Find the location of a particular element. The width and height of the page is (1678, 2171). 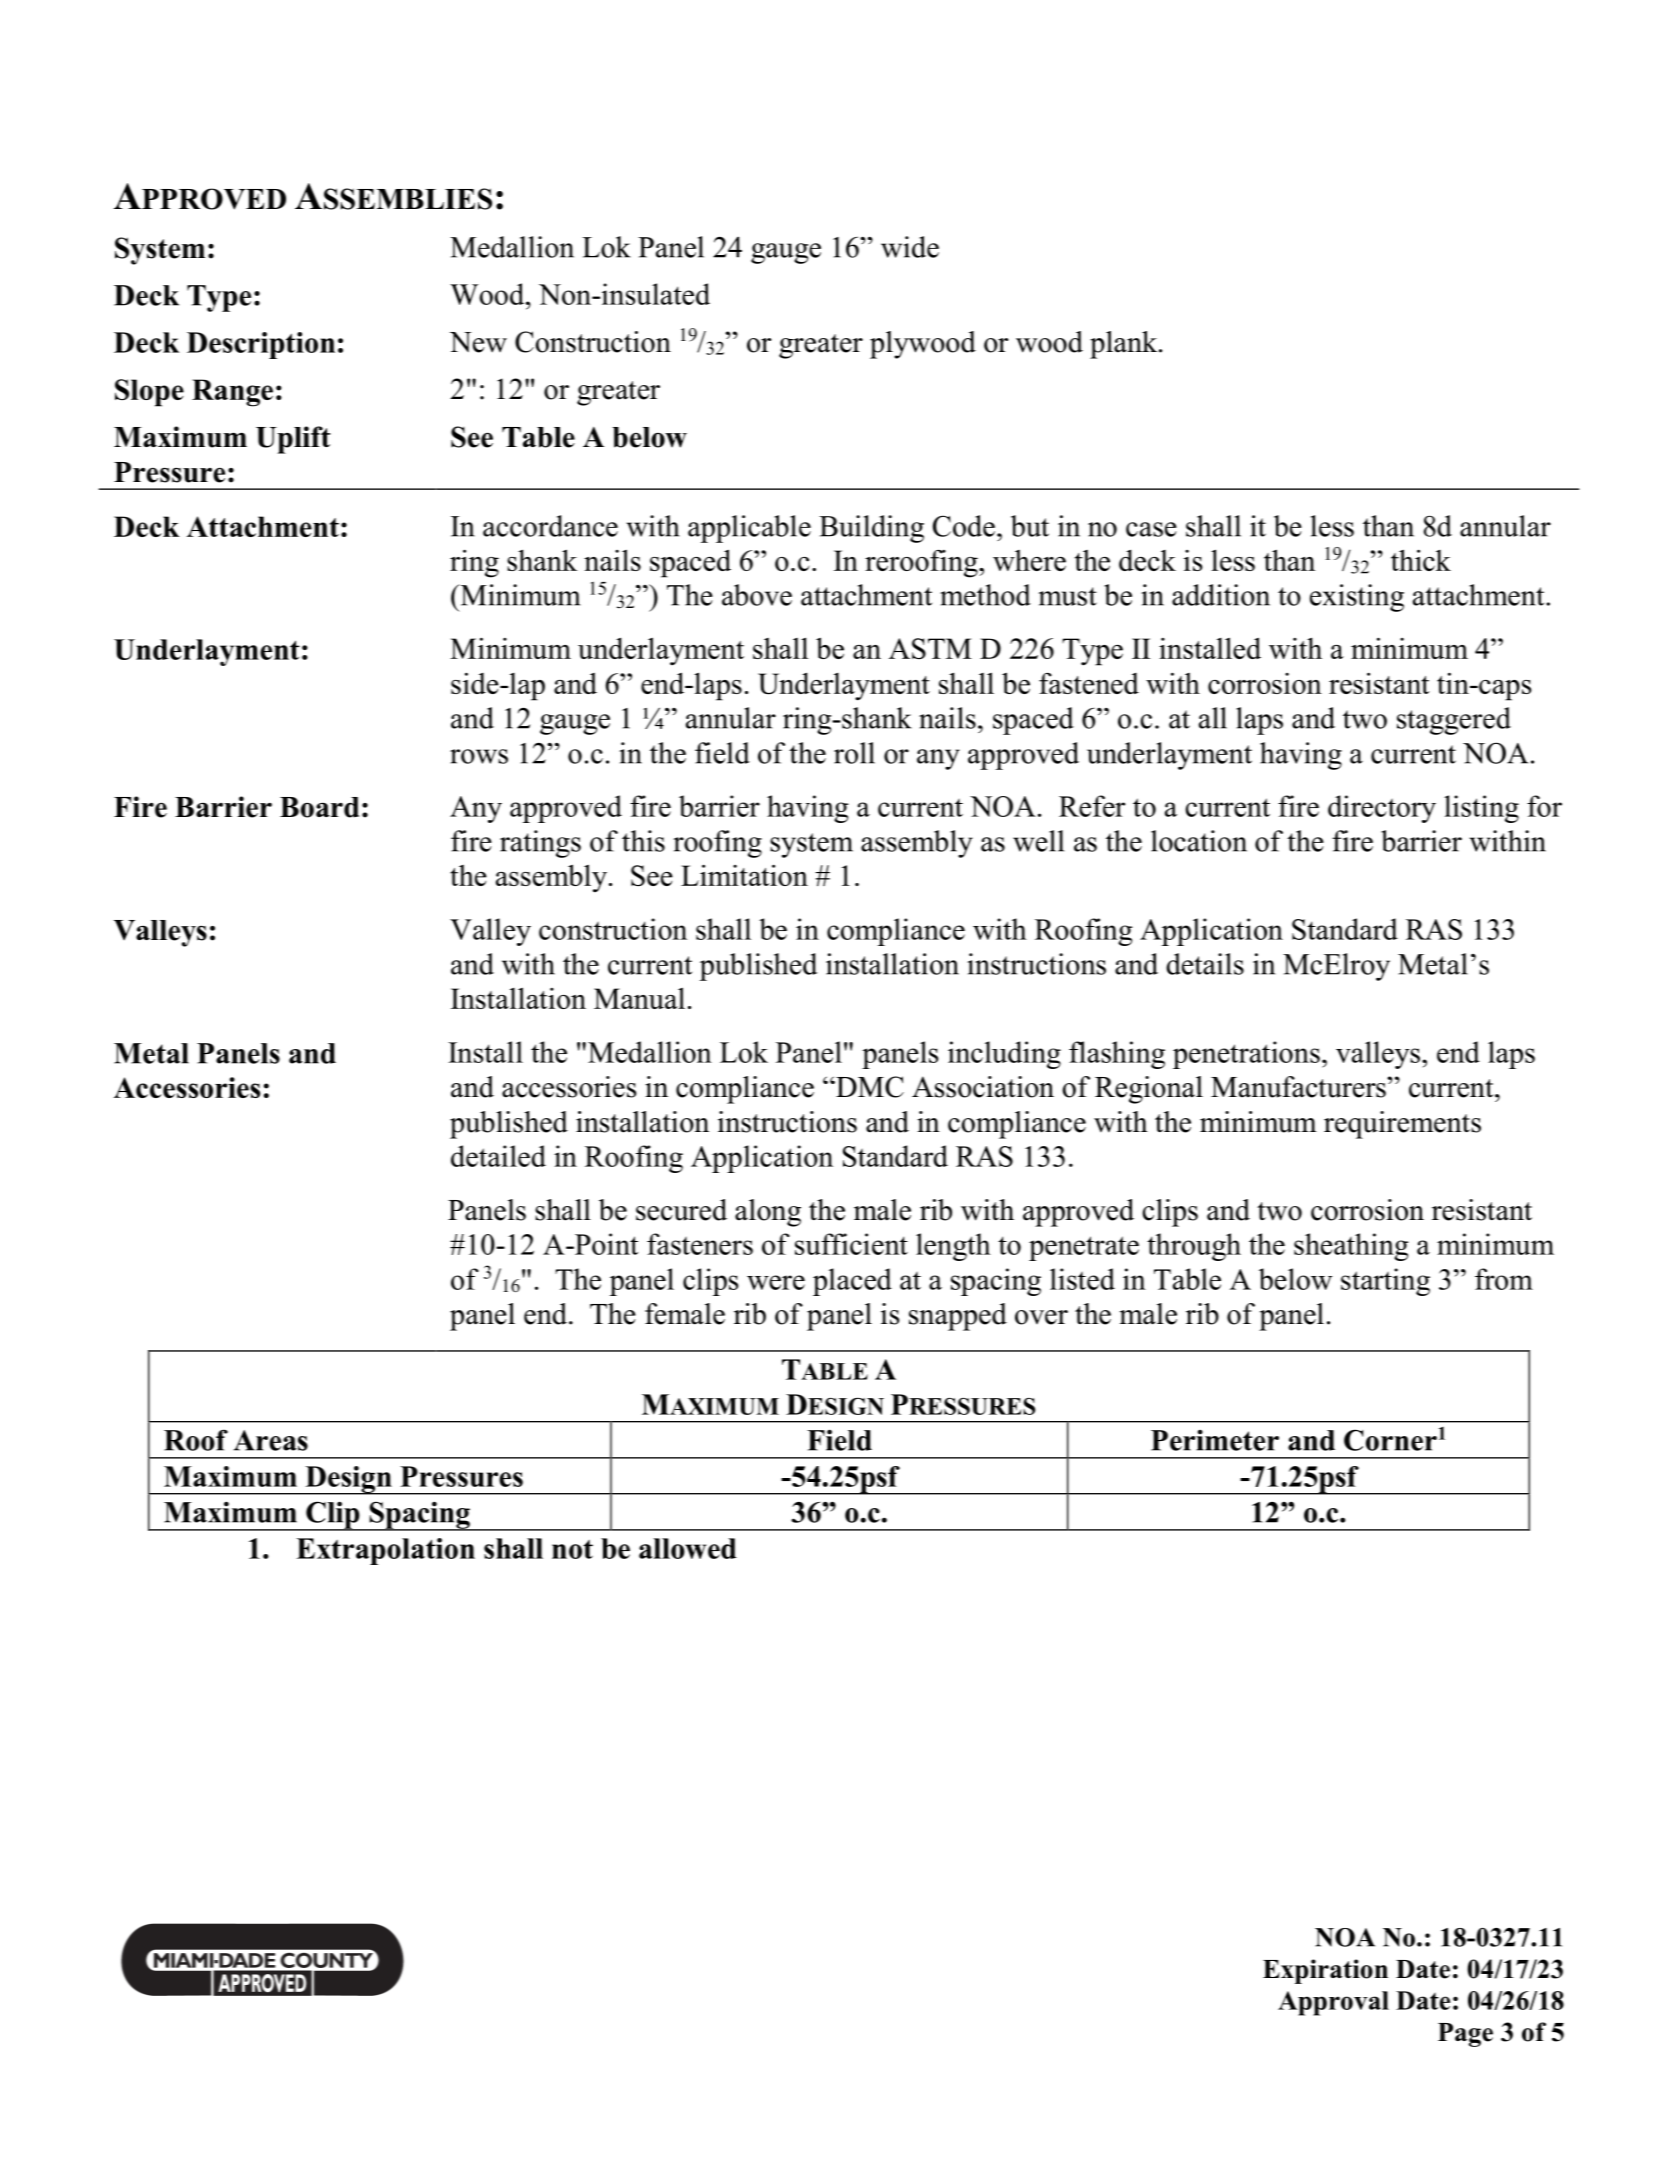

requirements is located at coordinates (1402, 1125).
